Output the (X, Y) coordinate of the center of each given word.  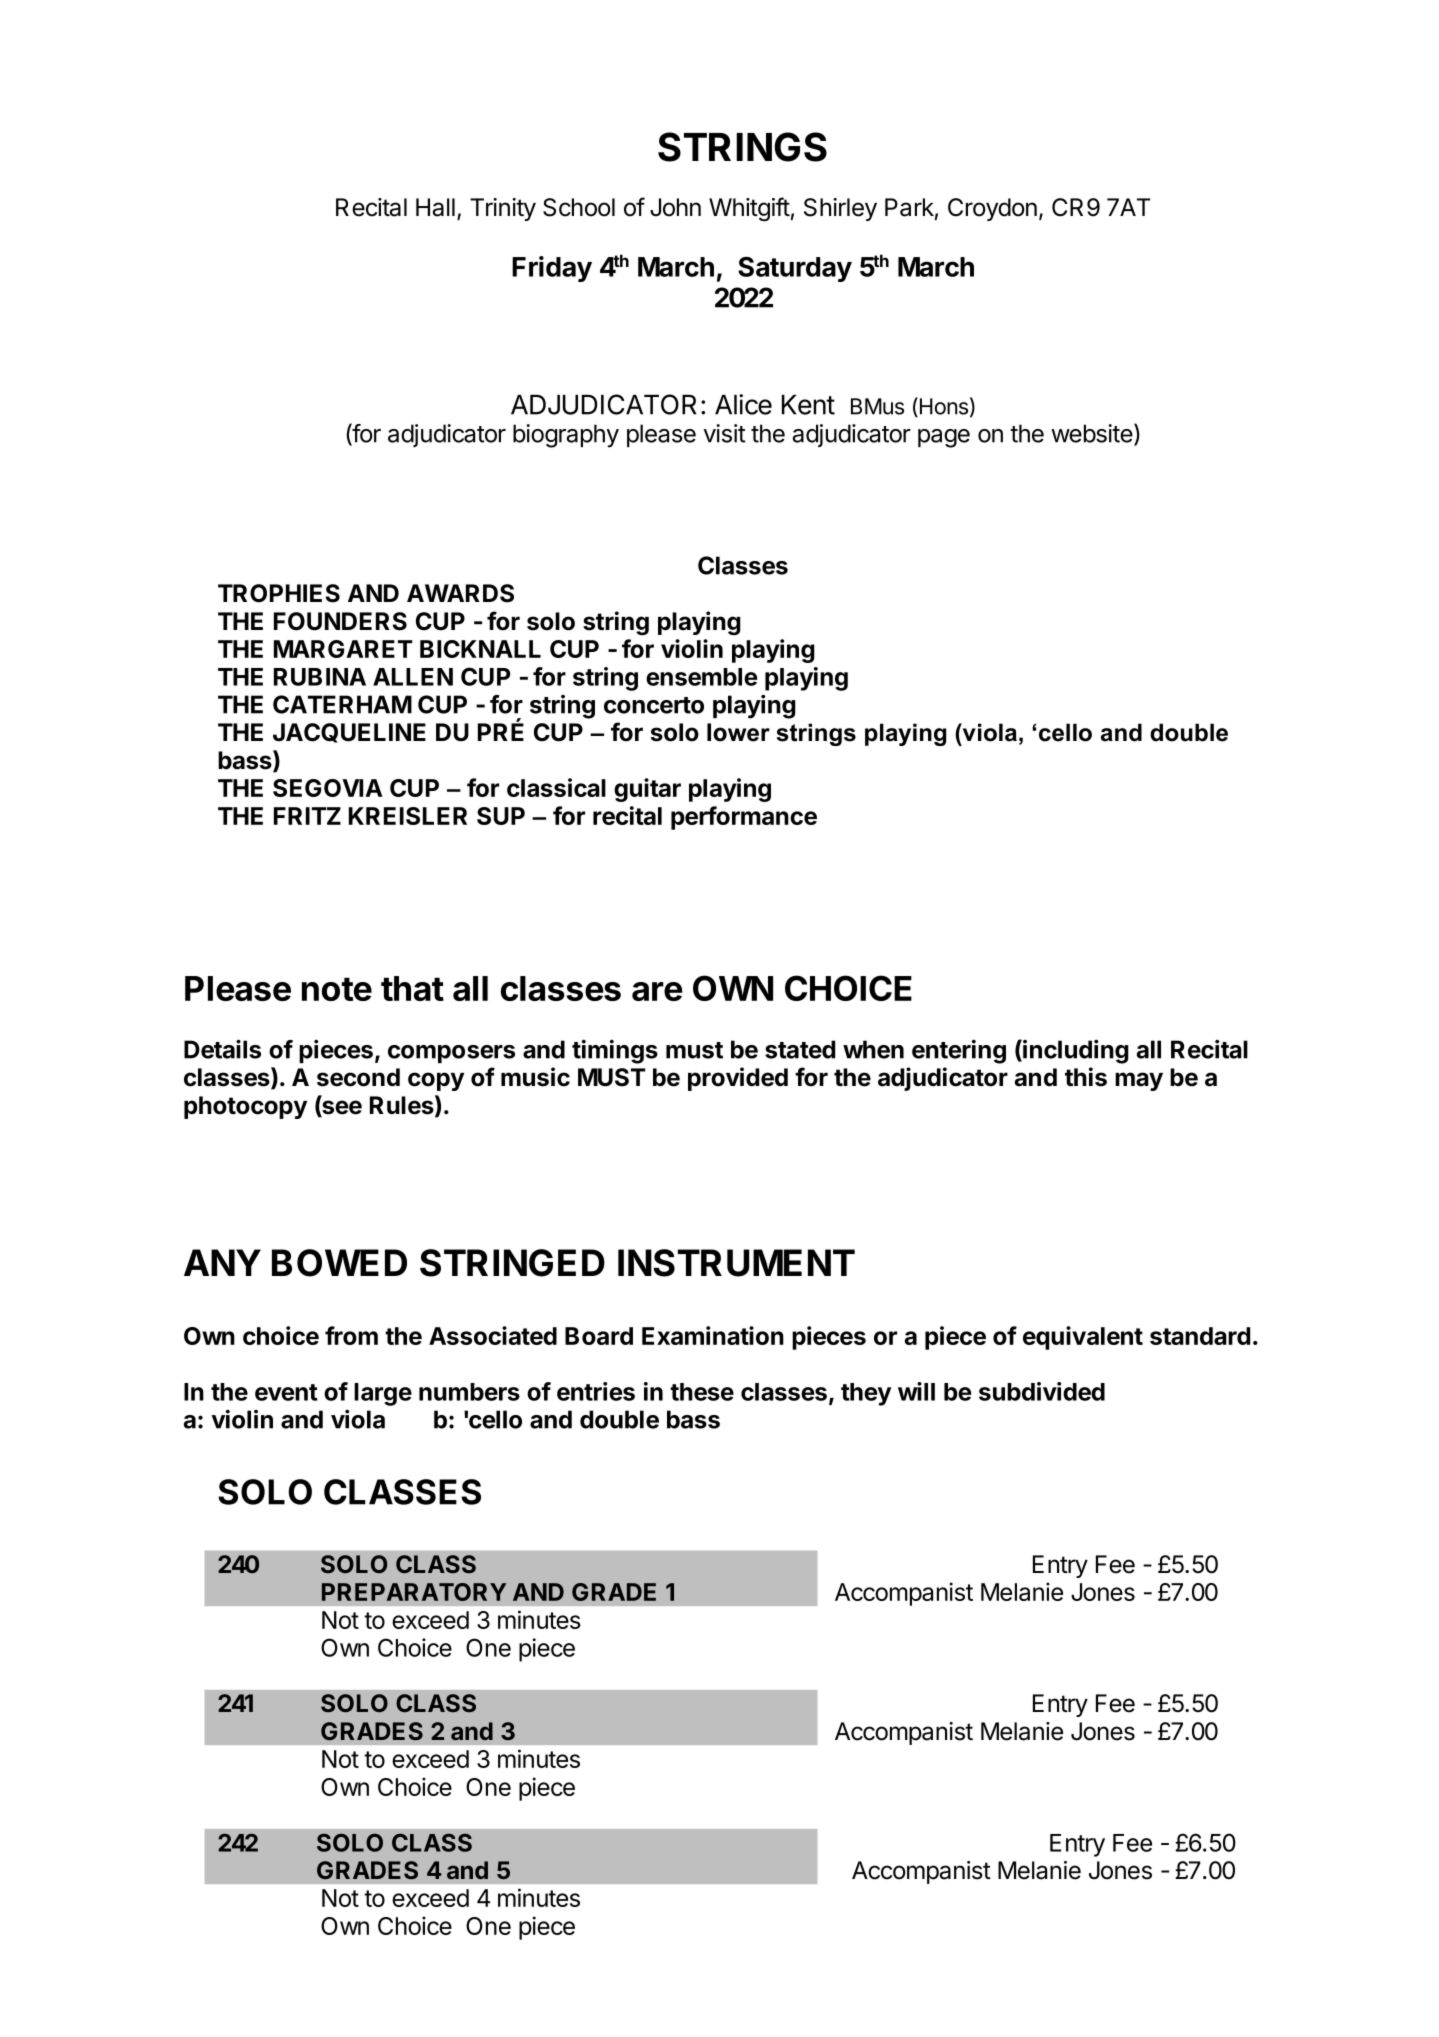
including (1075, 1051)
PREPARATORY (414, 1592)
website (1093, 434)
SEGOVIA (328, 788)
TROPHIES (279, 593)
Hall (435, 207)
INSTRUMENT (736, 1263)
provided (738, 1079)
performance (744, 818)
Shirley (840, 209)
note (337, 989)
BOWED (339, 1263)
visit (725, 433)
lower (738, 732)
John (675, 207)
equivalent (1083, 1338)
